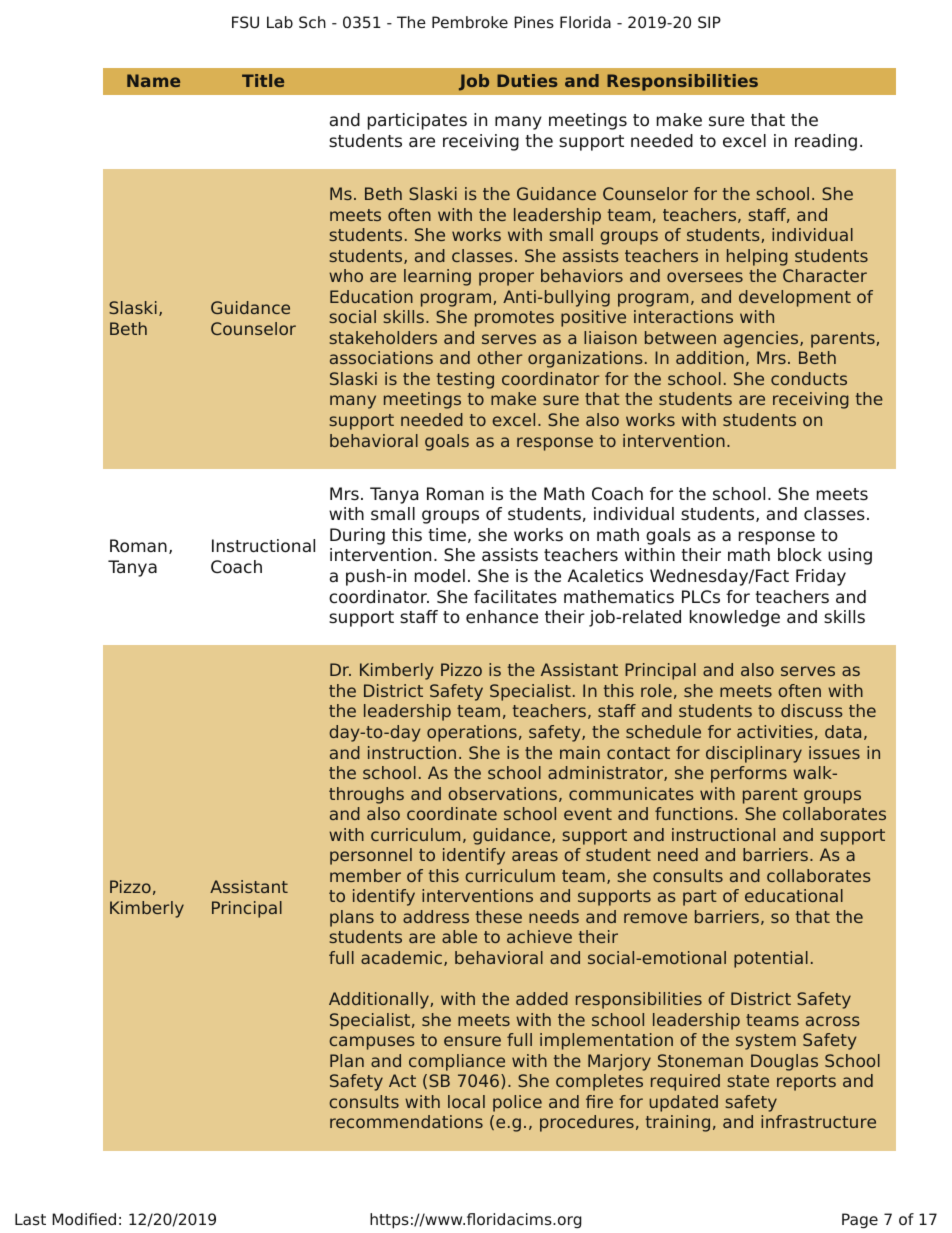  Describe the element at coordinates (775, 731) in the screenshot. I see `activities` at that location.
